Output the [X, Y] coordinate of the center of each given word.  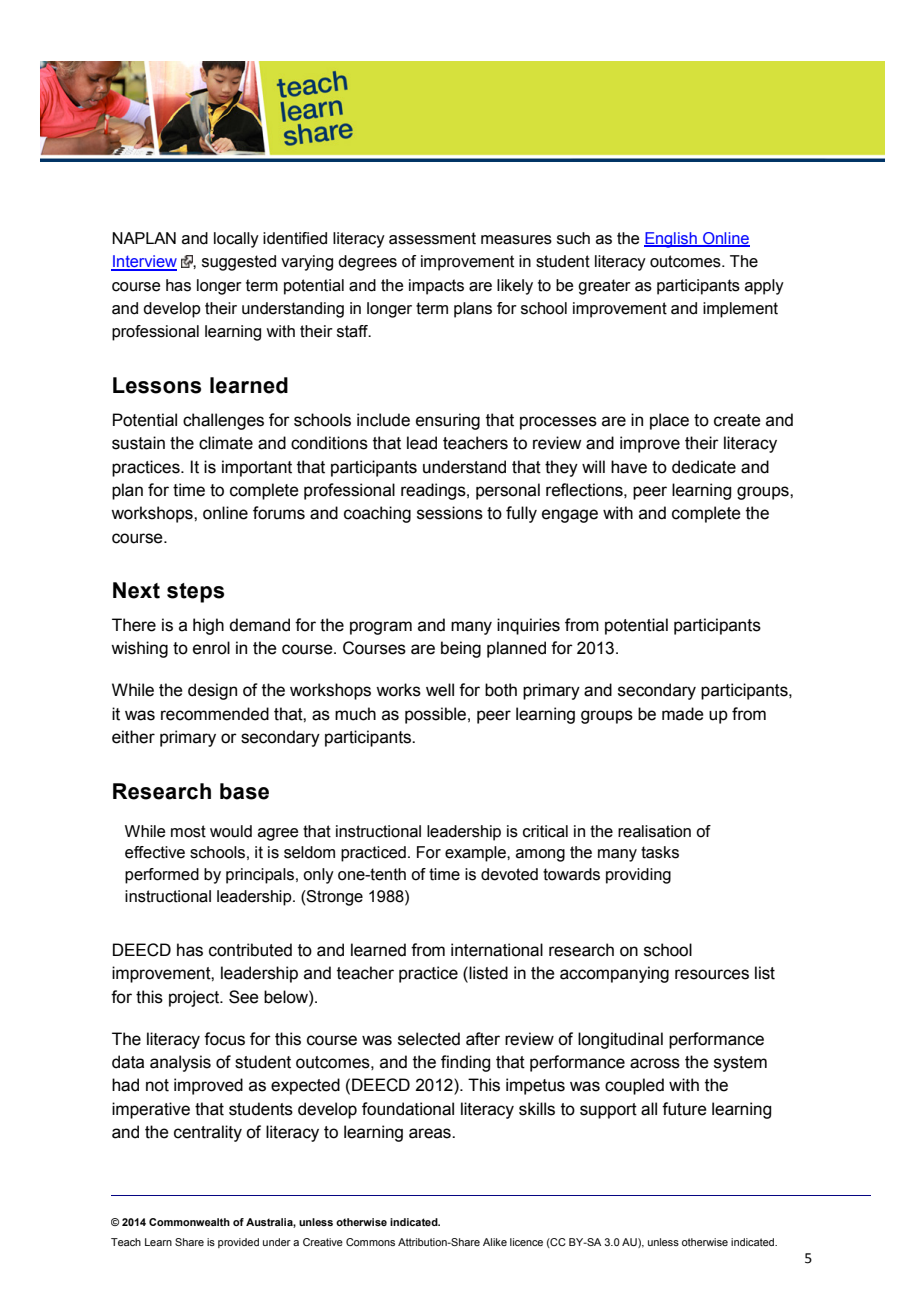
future [684, 1109]
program [381, 628]
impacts [436, 287]
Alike [495, 1242]
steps [195, 593]
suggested [239, 263]
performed [162, 876]
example [476, 854]
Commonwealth [189, 1222]
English [671, 240]
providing [638, 876]
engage [570, 516]
